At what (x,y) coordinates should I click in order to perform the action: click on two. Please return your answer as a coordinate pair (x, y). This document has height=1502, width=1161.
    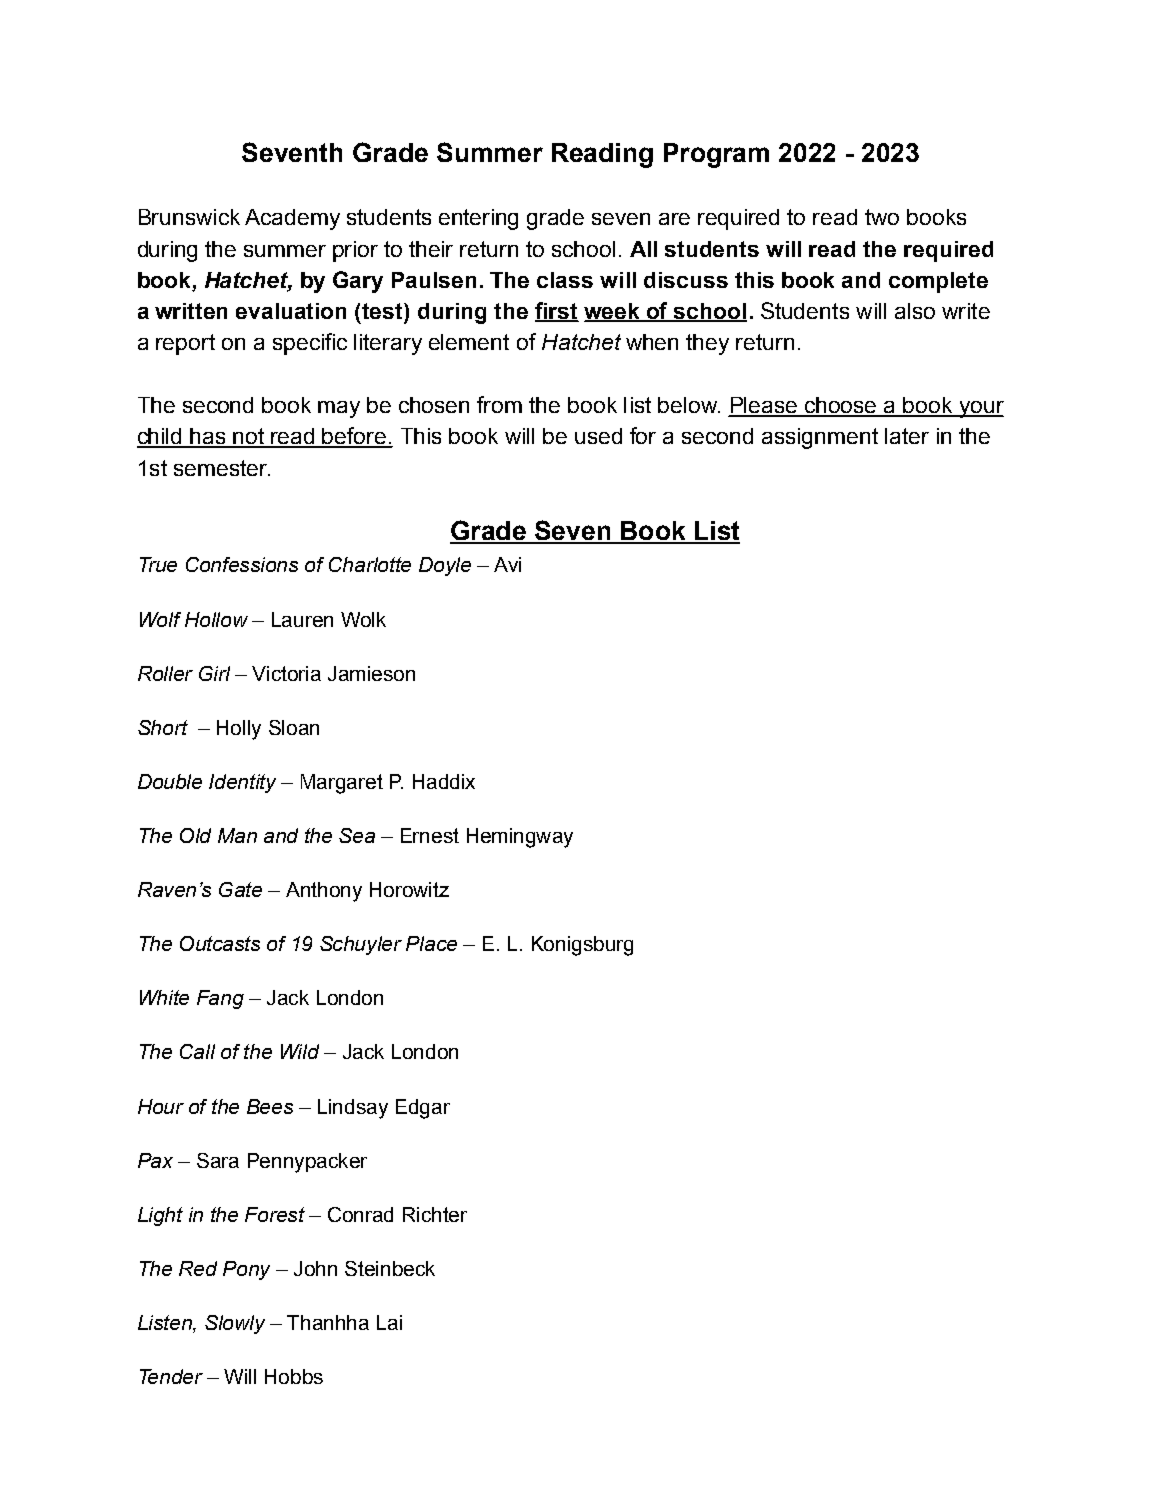
    Looking at the image, I should click on (882, 217).
